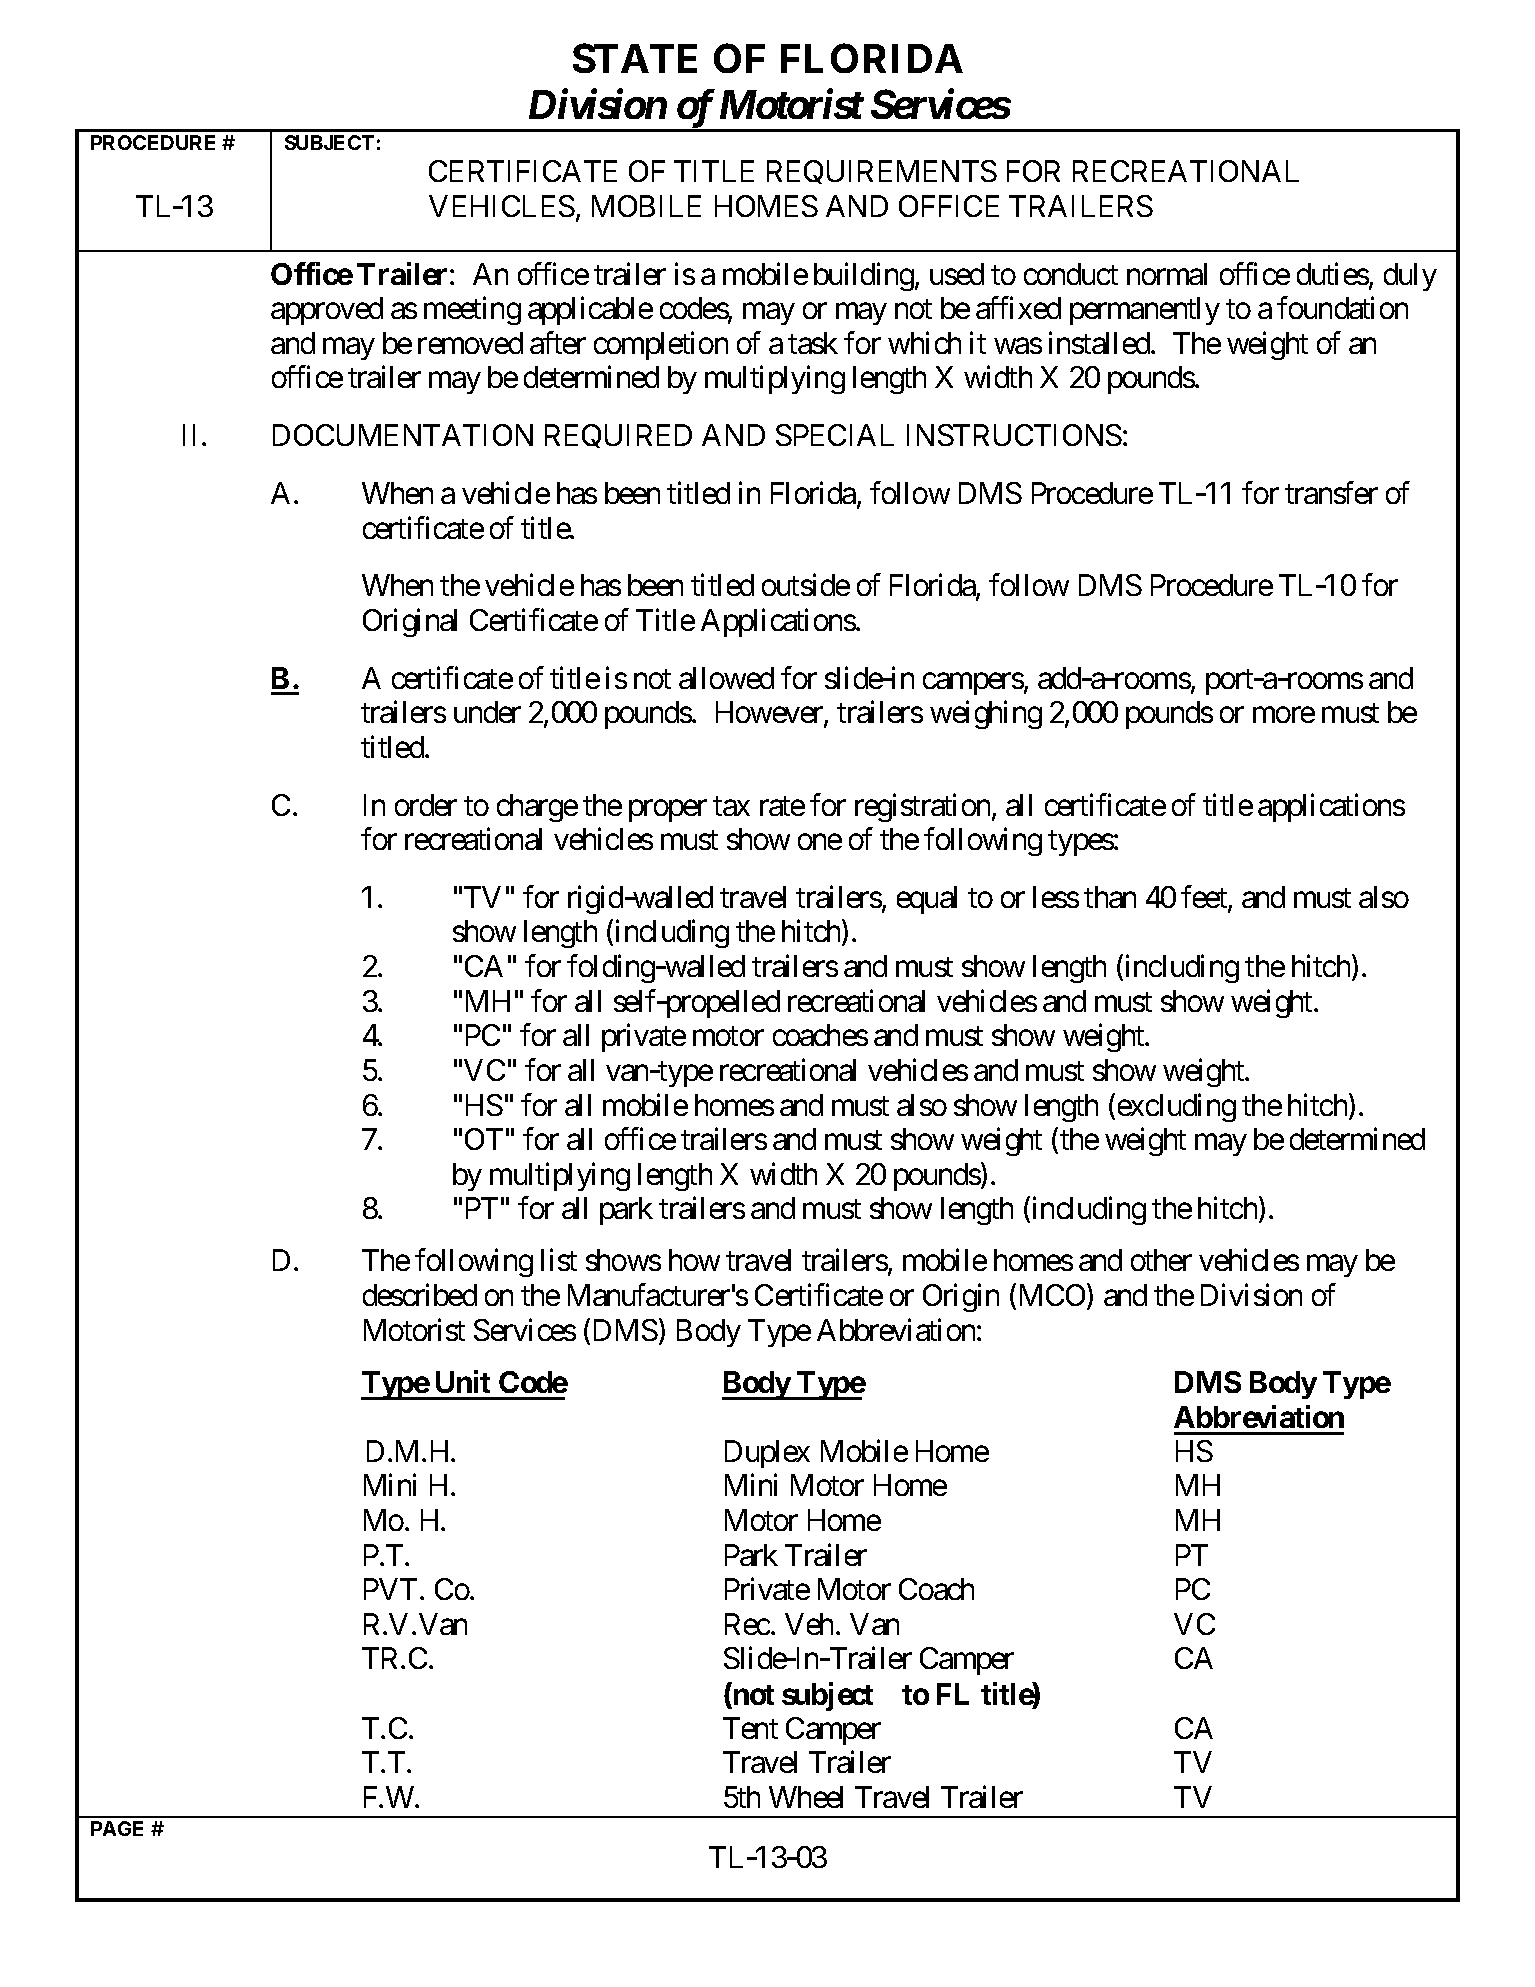 The image size is (1535, 1987). I want to click on list, so click(559, 1260).
